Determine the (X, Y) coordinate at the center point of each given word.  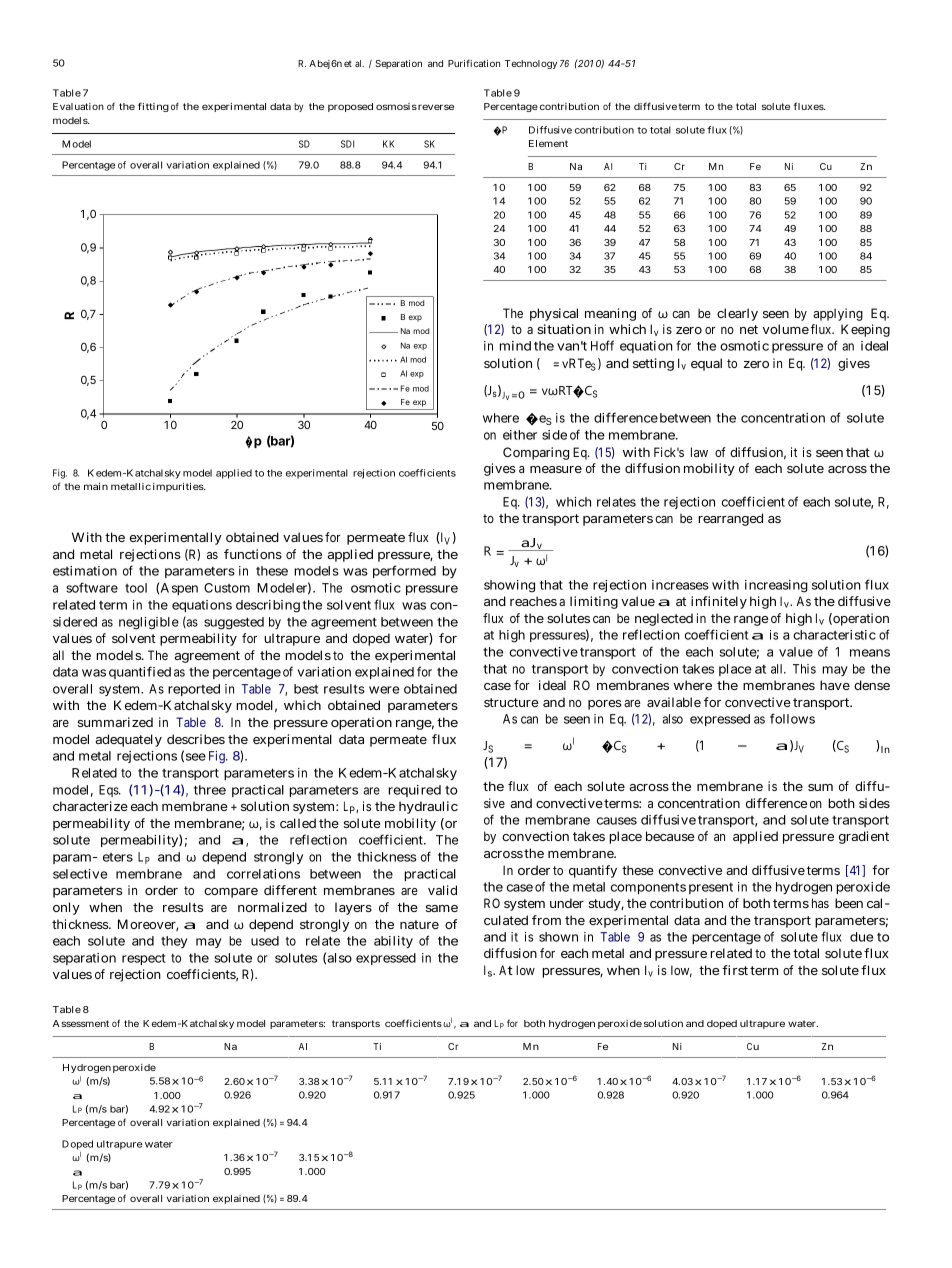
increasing (776, 586)
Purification (474, 63)
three (210, 790)
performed (404, 571)
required (415, 791)
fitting (153, 107)
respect (144, 959)
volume (786, 329)
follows (792, 718)
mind (515, 346)
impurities (179, 487)
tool (136, 588)
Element (548, 143)
